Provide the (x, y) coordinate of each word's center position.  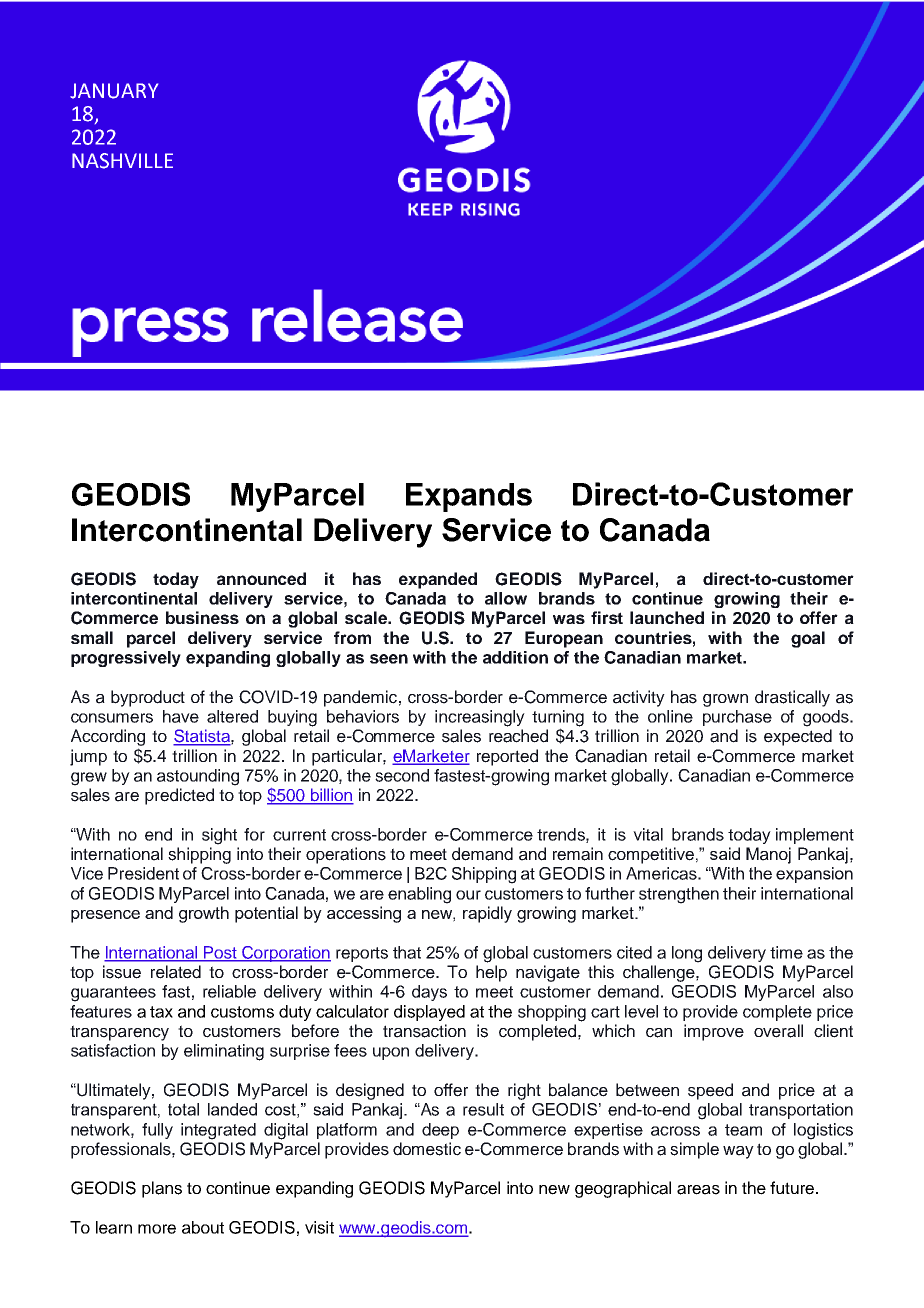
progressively (126, 659)
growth (204, 914)
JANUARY (114, 91)
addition (515, 657)
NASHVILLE (122, 161)
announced (261, 578)
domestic (427, 1149)
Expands (469, 497)
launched (667, 617)
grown (725, 700)
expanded (438, 580)
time (786, 952)
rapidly (487, 914)
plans (162, 1189)
